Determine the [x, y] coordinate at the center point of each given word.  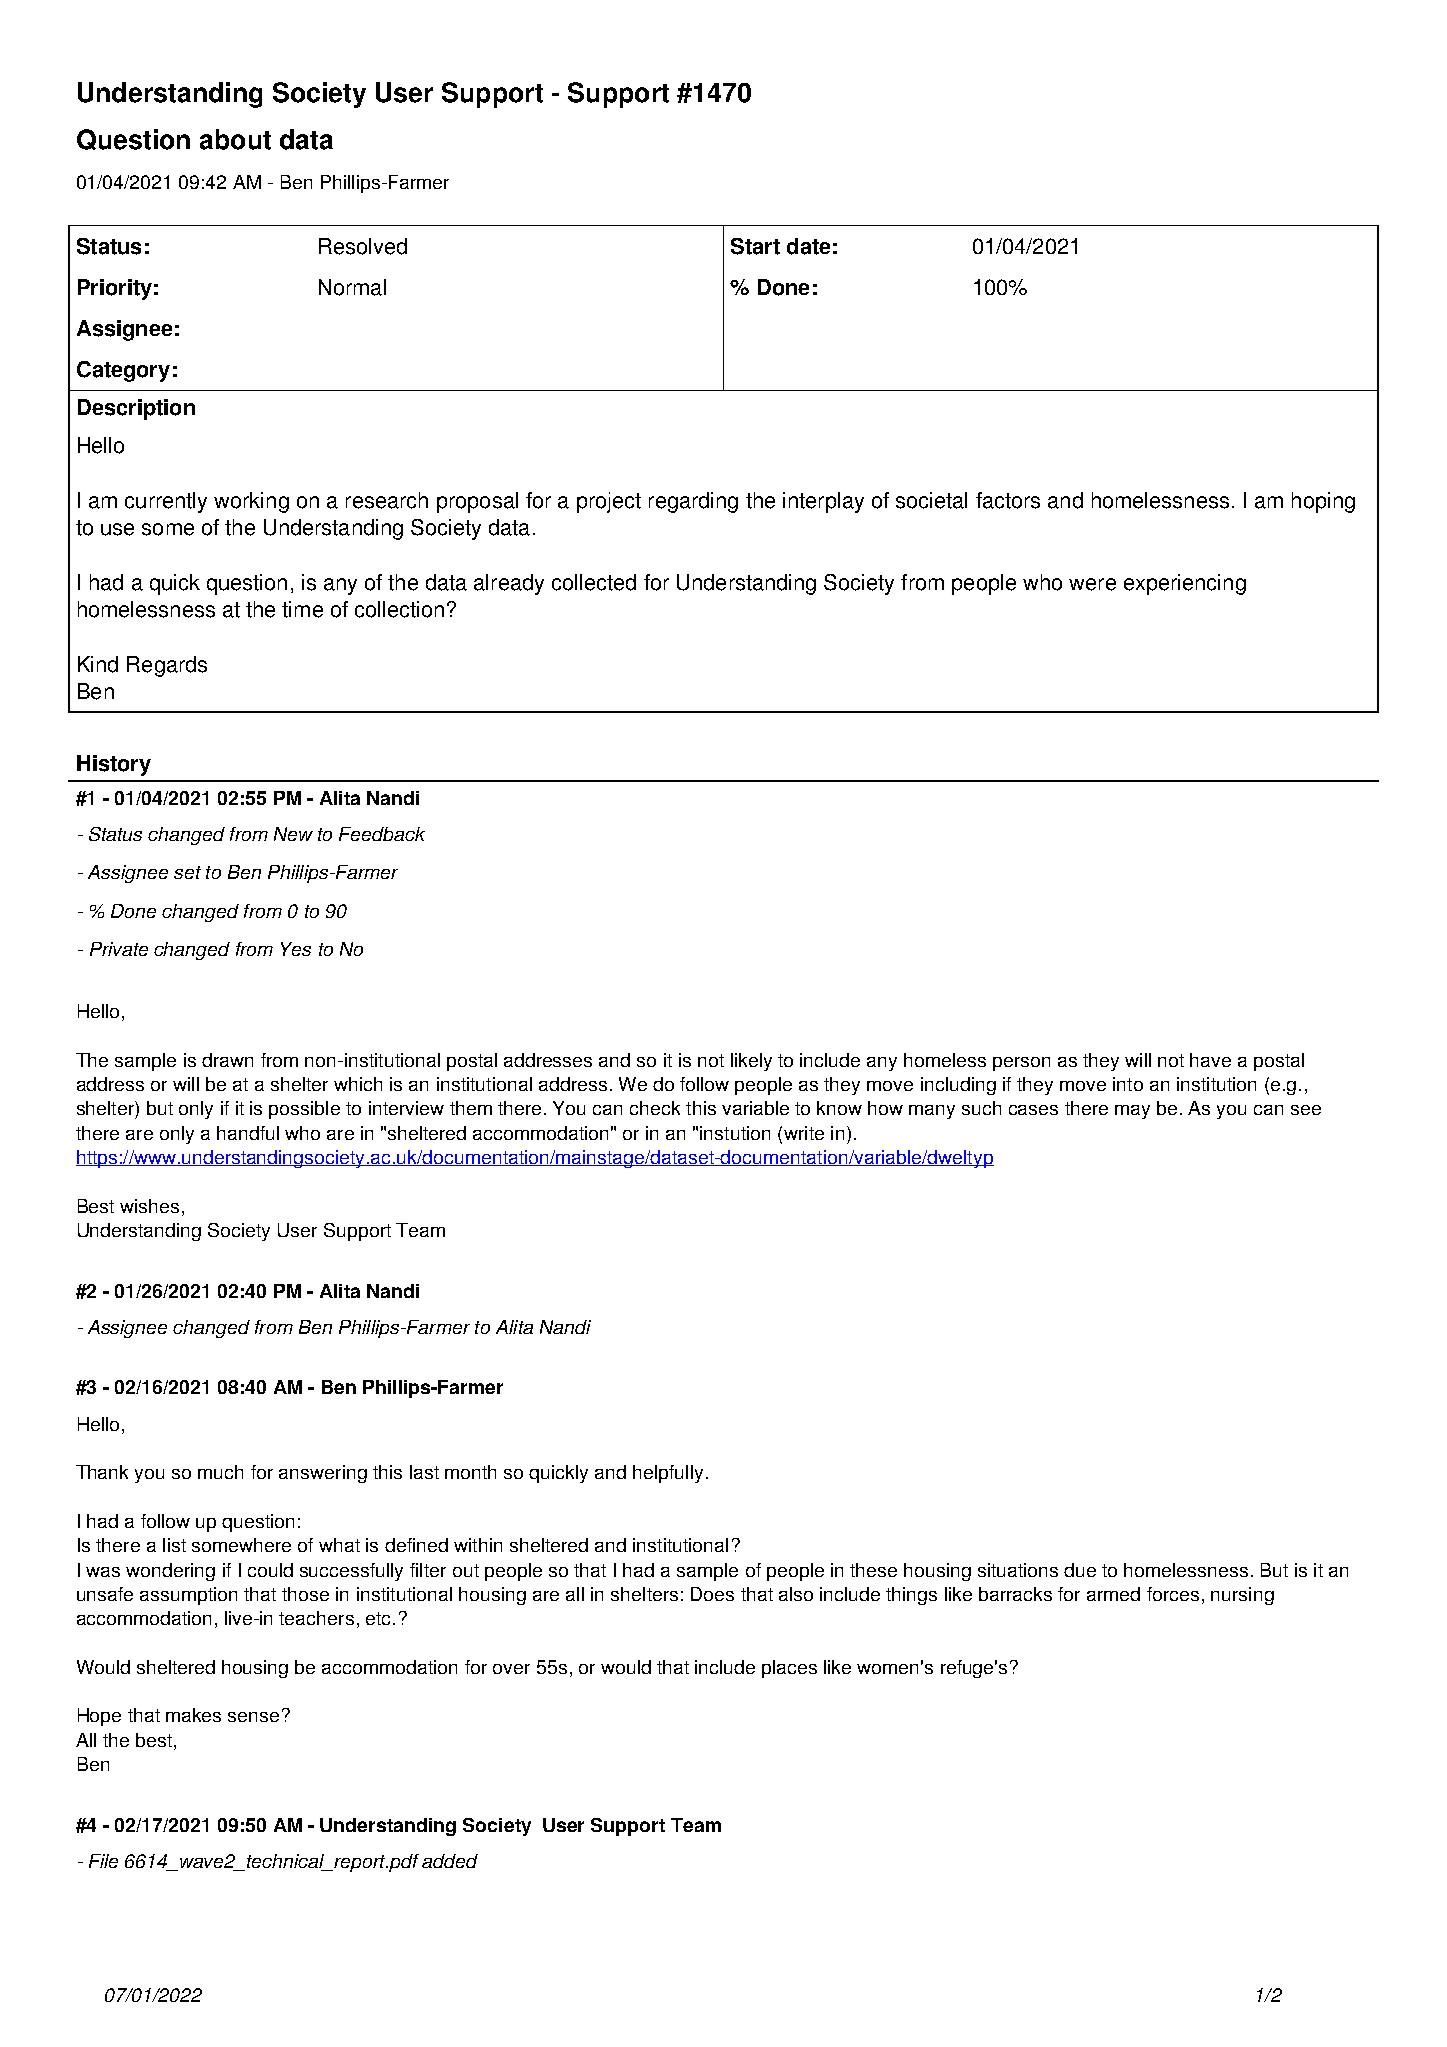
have [1210, 1060]
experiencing [1185, 584]
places [789, 1669]
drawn [227, 1060]
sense [253, 1717]
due [1080, 1570]
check [655, 1108]
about [235, 139]
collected [594, 582]
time [302, 609]
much [220, 1472]
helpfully [668, 1474]
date [808, 246]
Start [755, 246]
